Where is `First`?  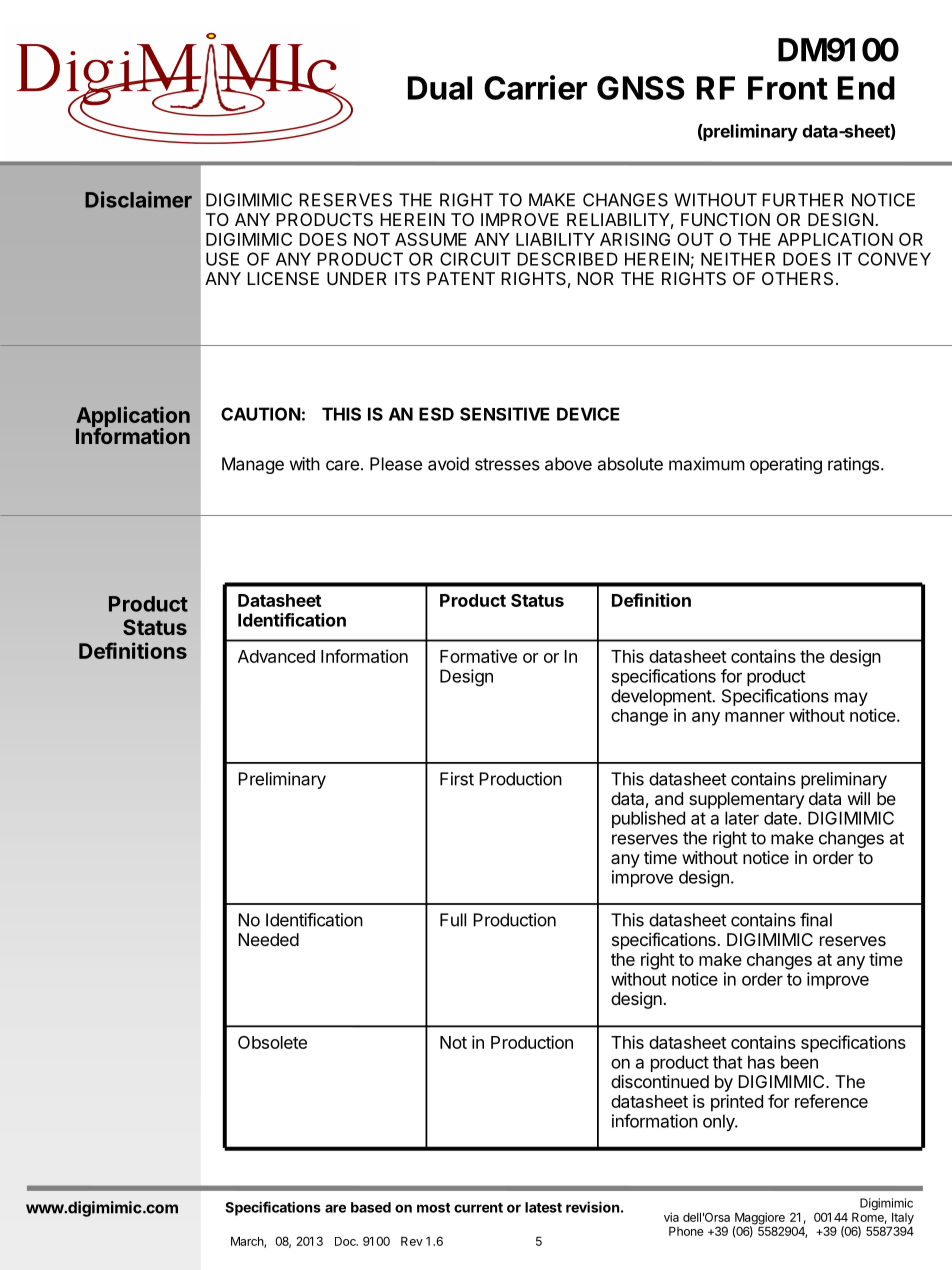 First is located at coordinates (457, 779).
